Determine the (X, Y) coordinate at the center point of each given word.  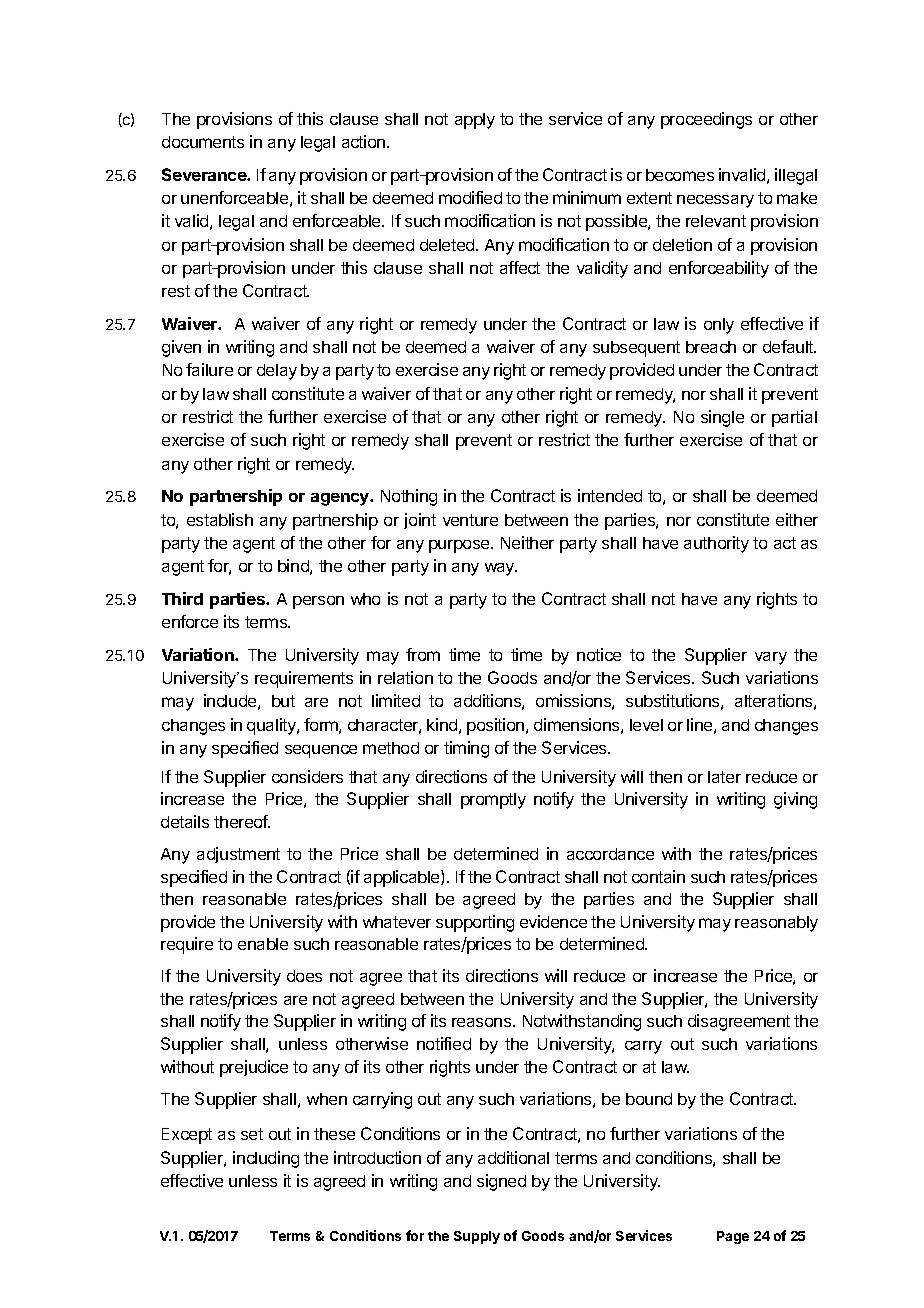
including (266, 1159)
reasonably (776, 924)
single (722, 418)
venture (470, 520)
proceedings (706, 120)
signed (501, 1182)
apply (475, 121)
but (283, 701)
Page (733, 1237)
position (497, 726)
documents (203, 142)
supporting (475, 923)
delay (277, 372)
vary (771, 658)
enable (263, 944)
